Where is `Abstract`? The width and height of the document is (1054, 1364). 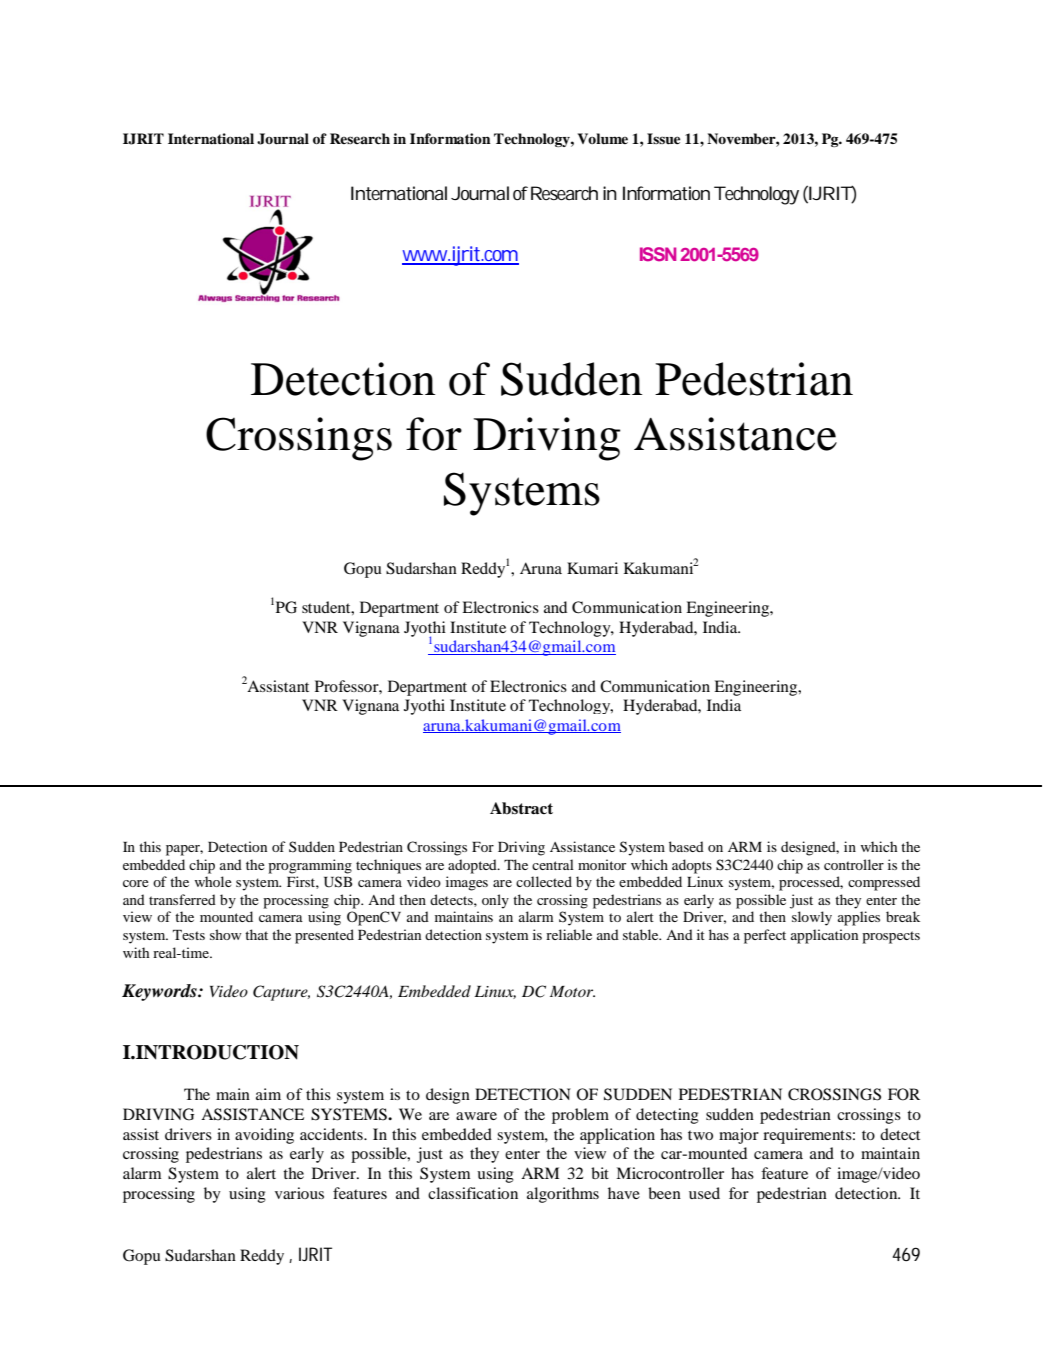
Abstract is located at coordinates (521, 808).
